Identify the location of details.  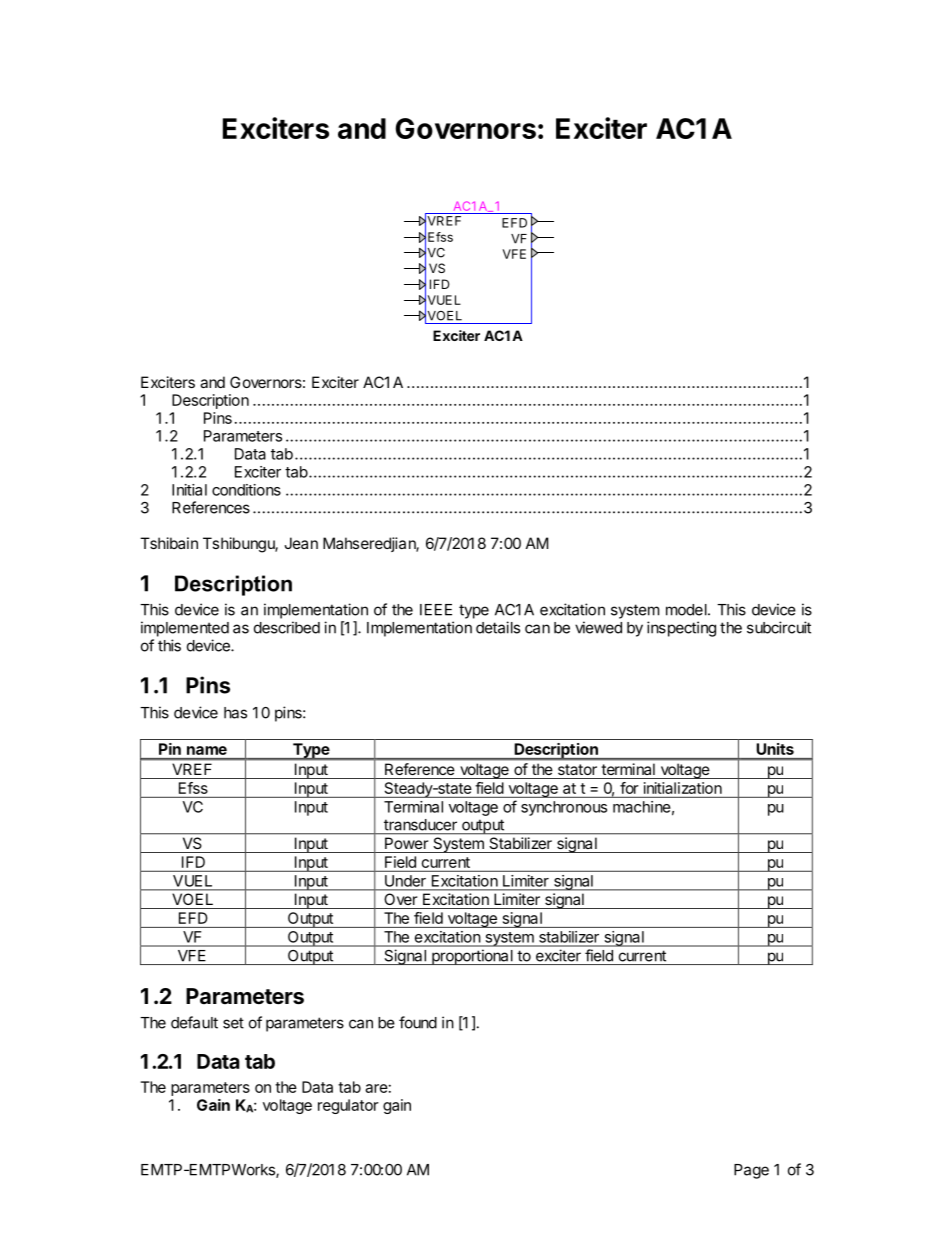
(498, 627).
